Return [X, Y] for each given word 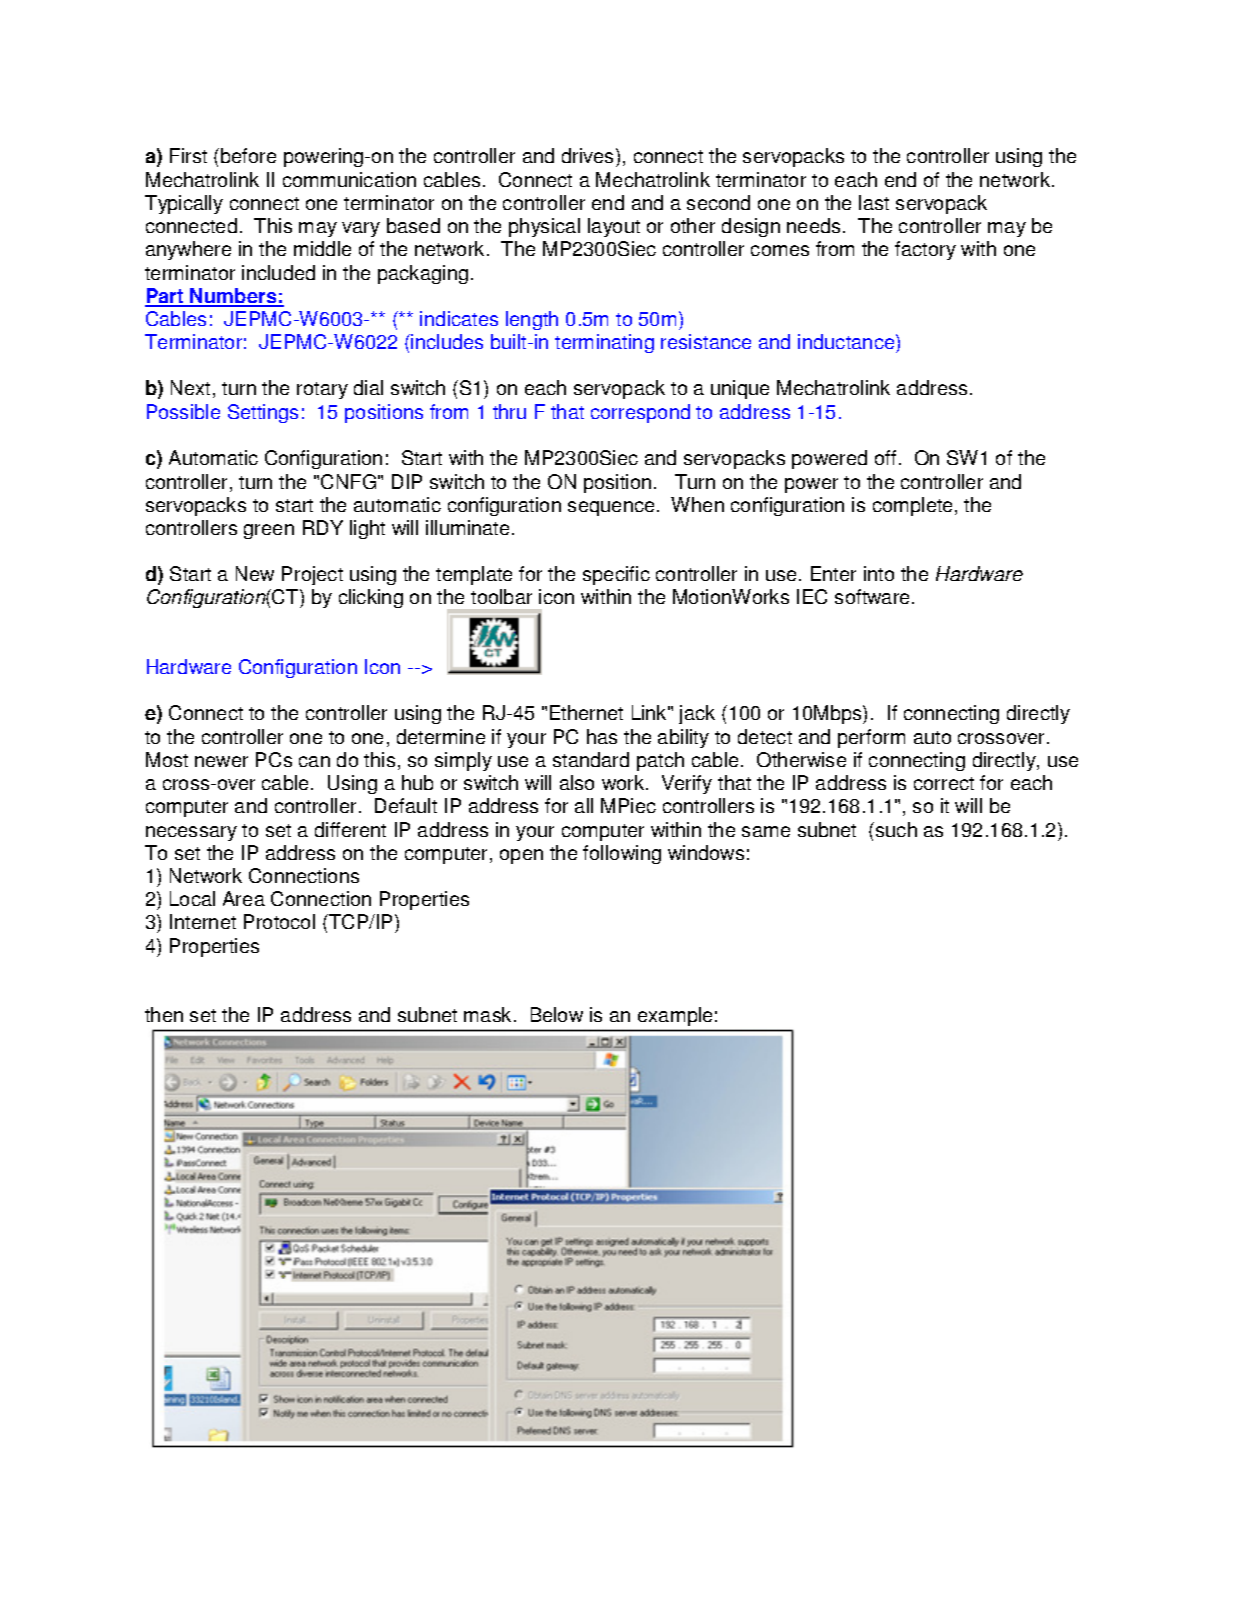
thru [509, 411]
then [164, 1014]
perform [871, 738]
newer [221, 761]
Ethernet [586, 712]
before [248, 155]
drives [589, 157]
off [885, 457]
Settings [263, 413]
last [874, 202]
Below [557, 1014]
